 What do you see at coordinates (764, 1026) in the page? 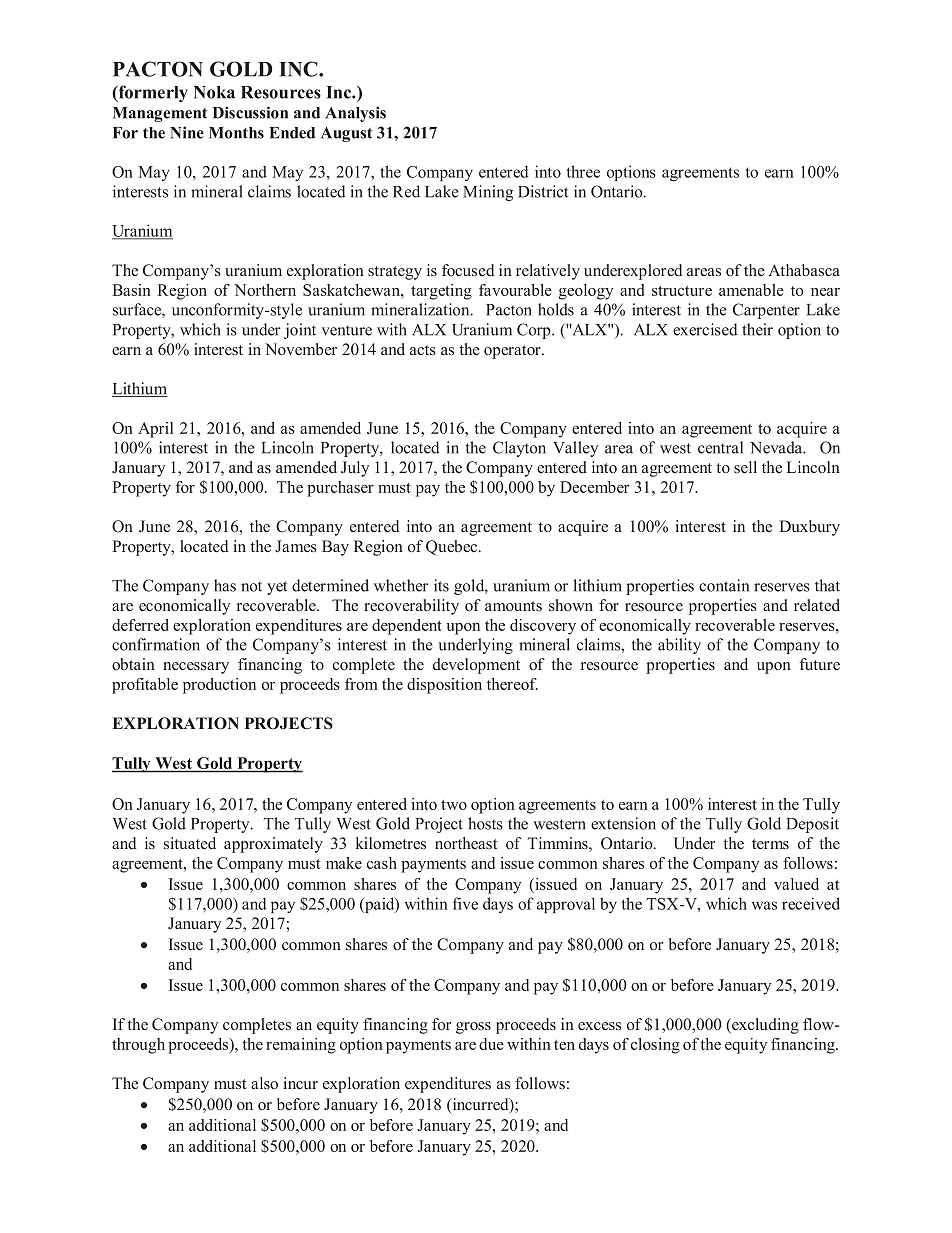
I see `excluding` at bounding box center [764, 1026].
